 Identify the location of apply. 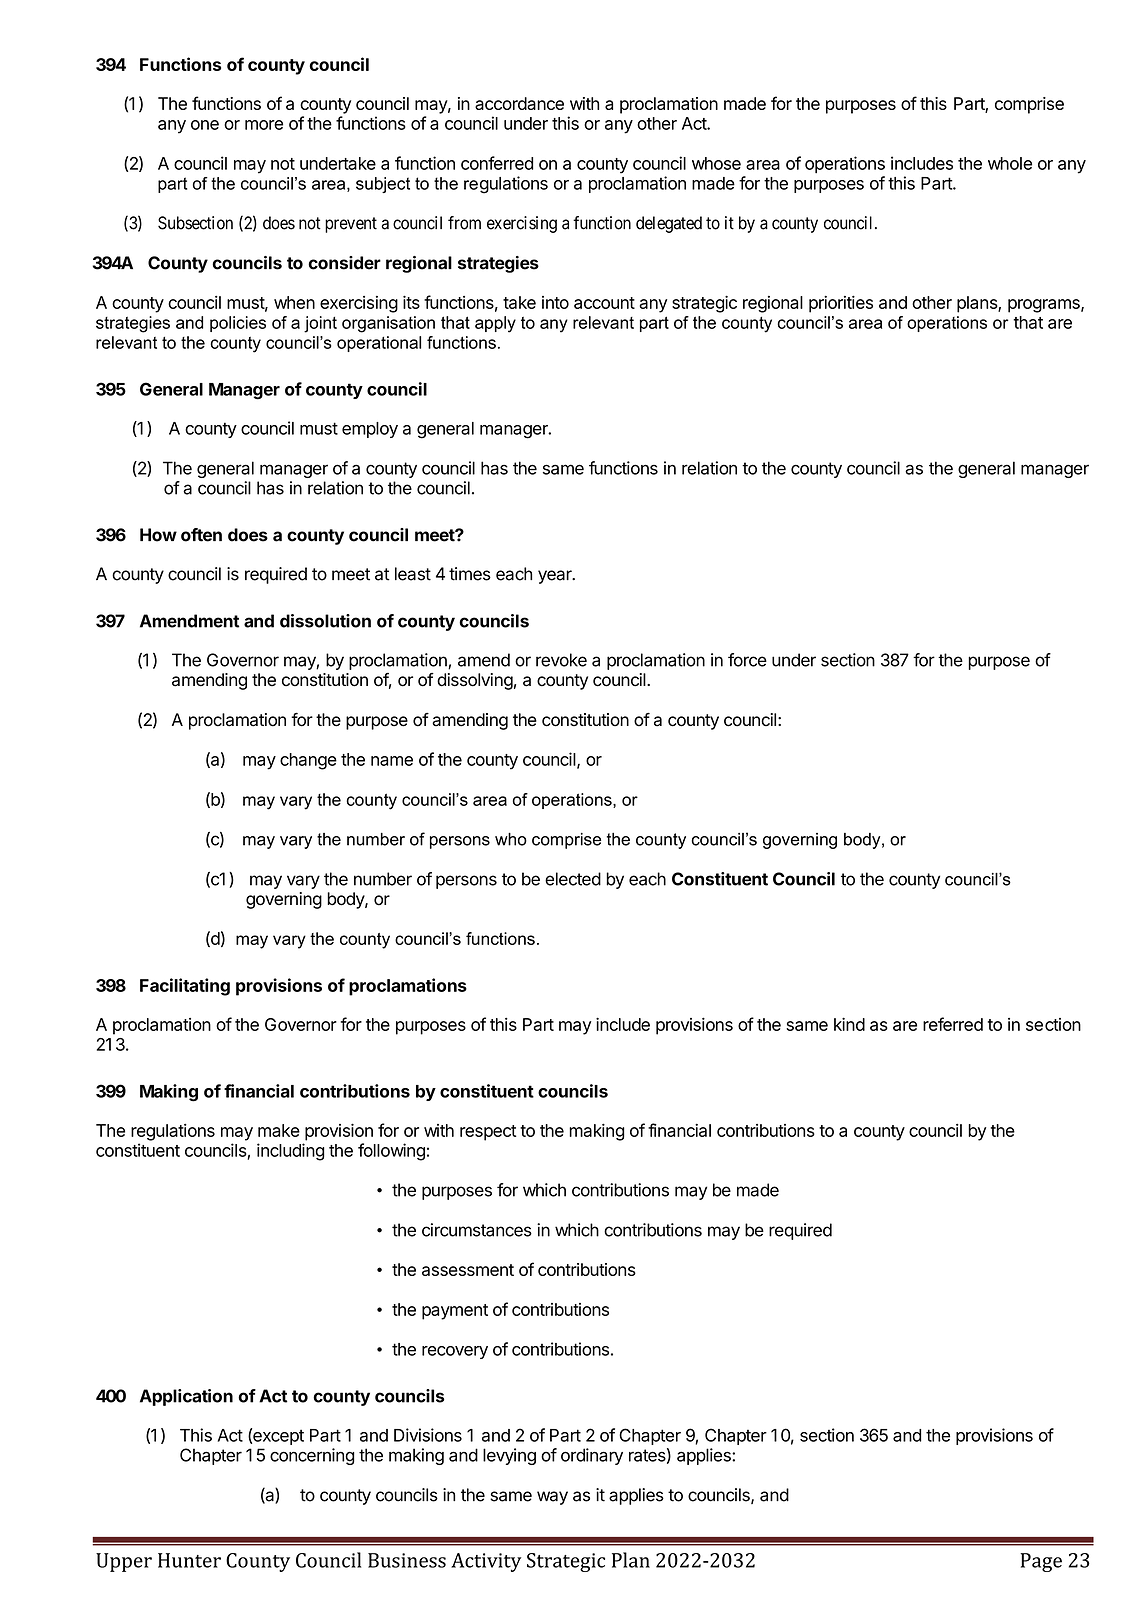
(495, 324).
